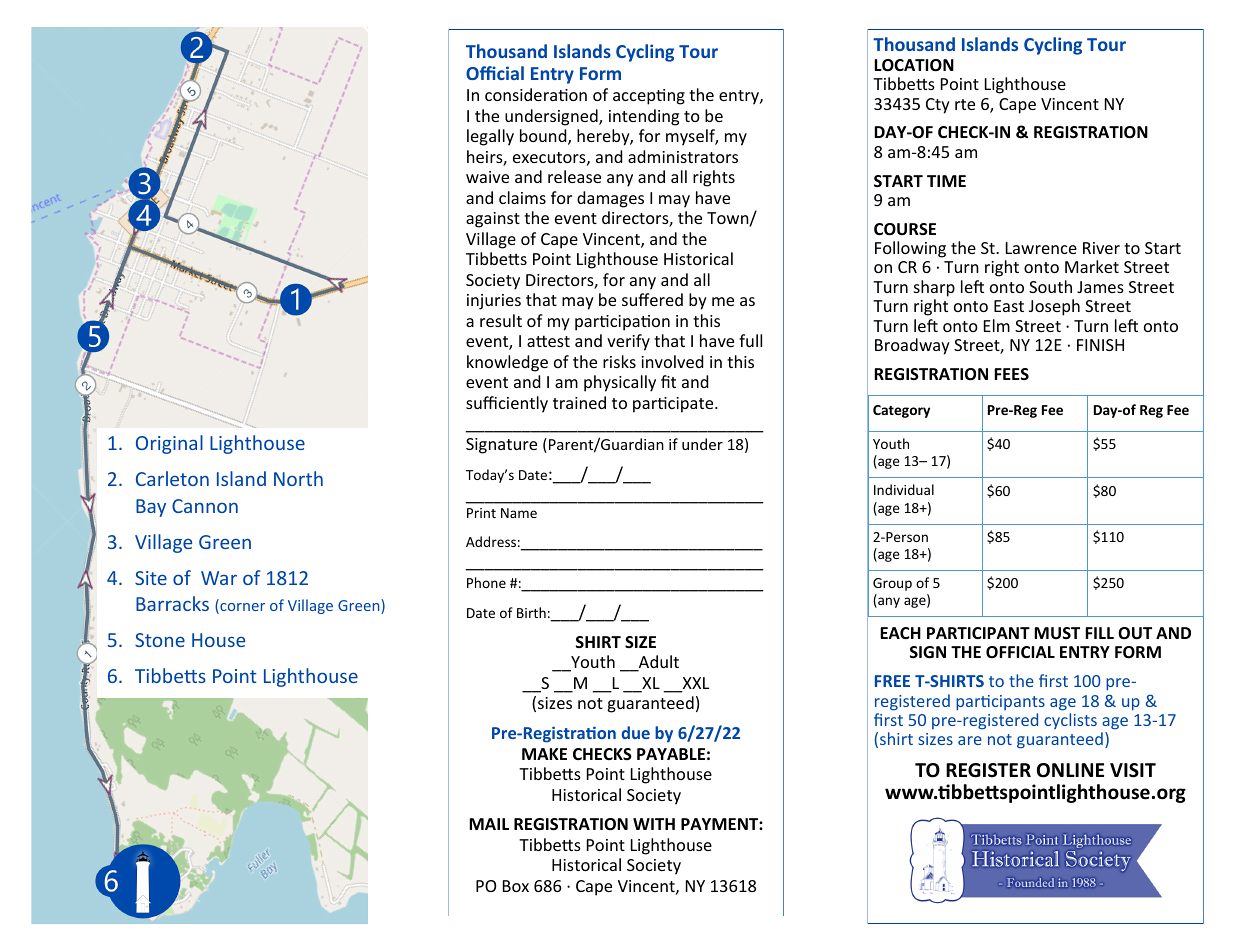  What do you see at coordinates (519, 513) in the document?
I see `Name` at bounding box center [519, 513].
